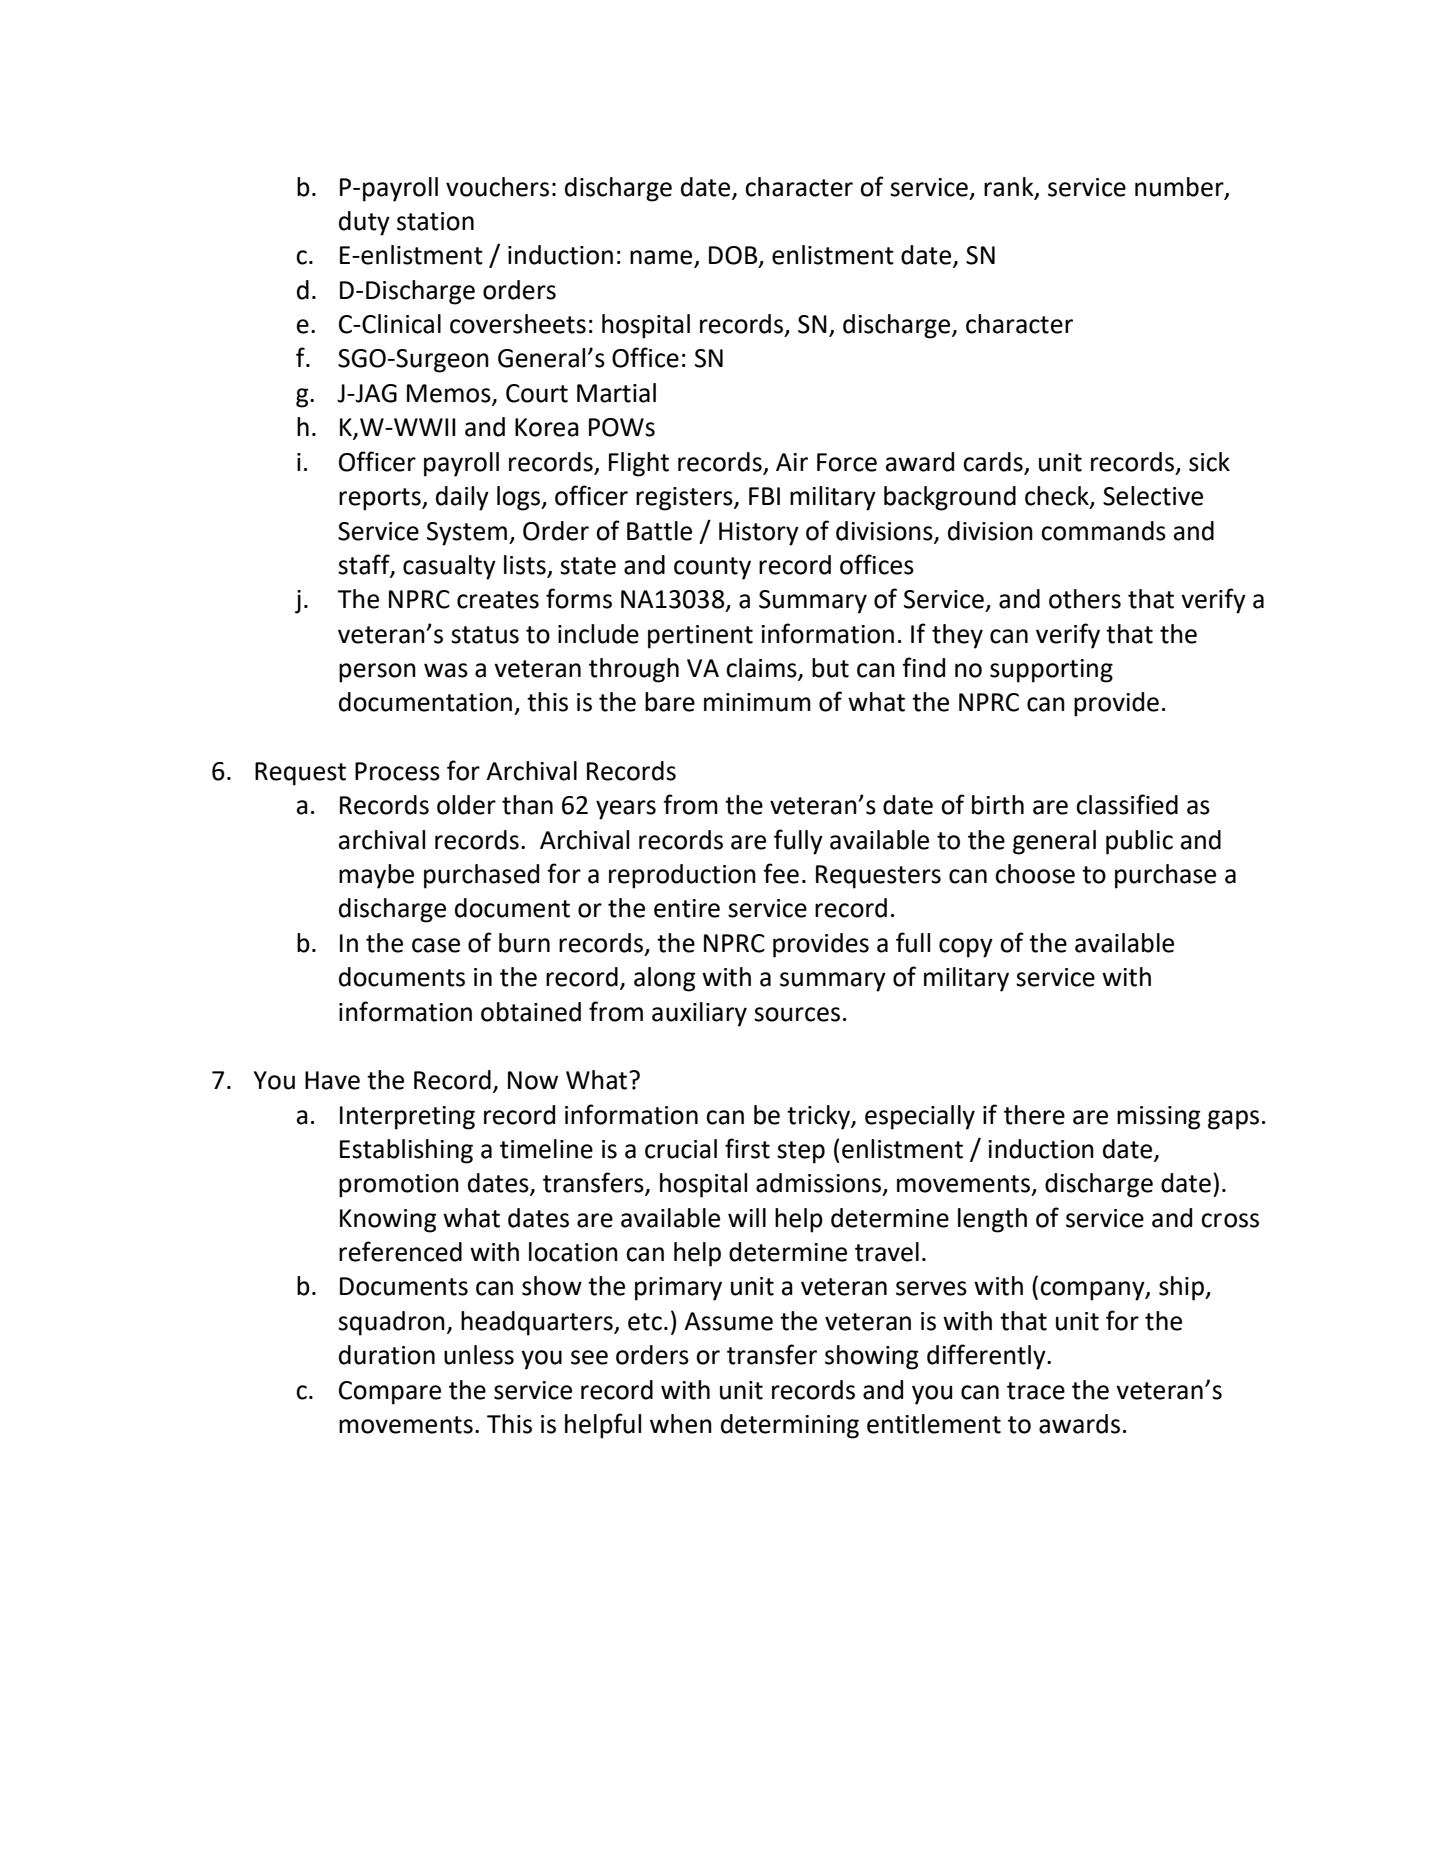 The height and width of the image is (1858, 1436). I want to click on missing, so click(1159, 1118).
